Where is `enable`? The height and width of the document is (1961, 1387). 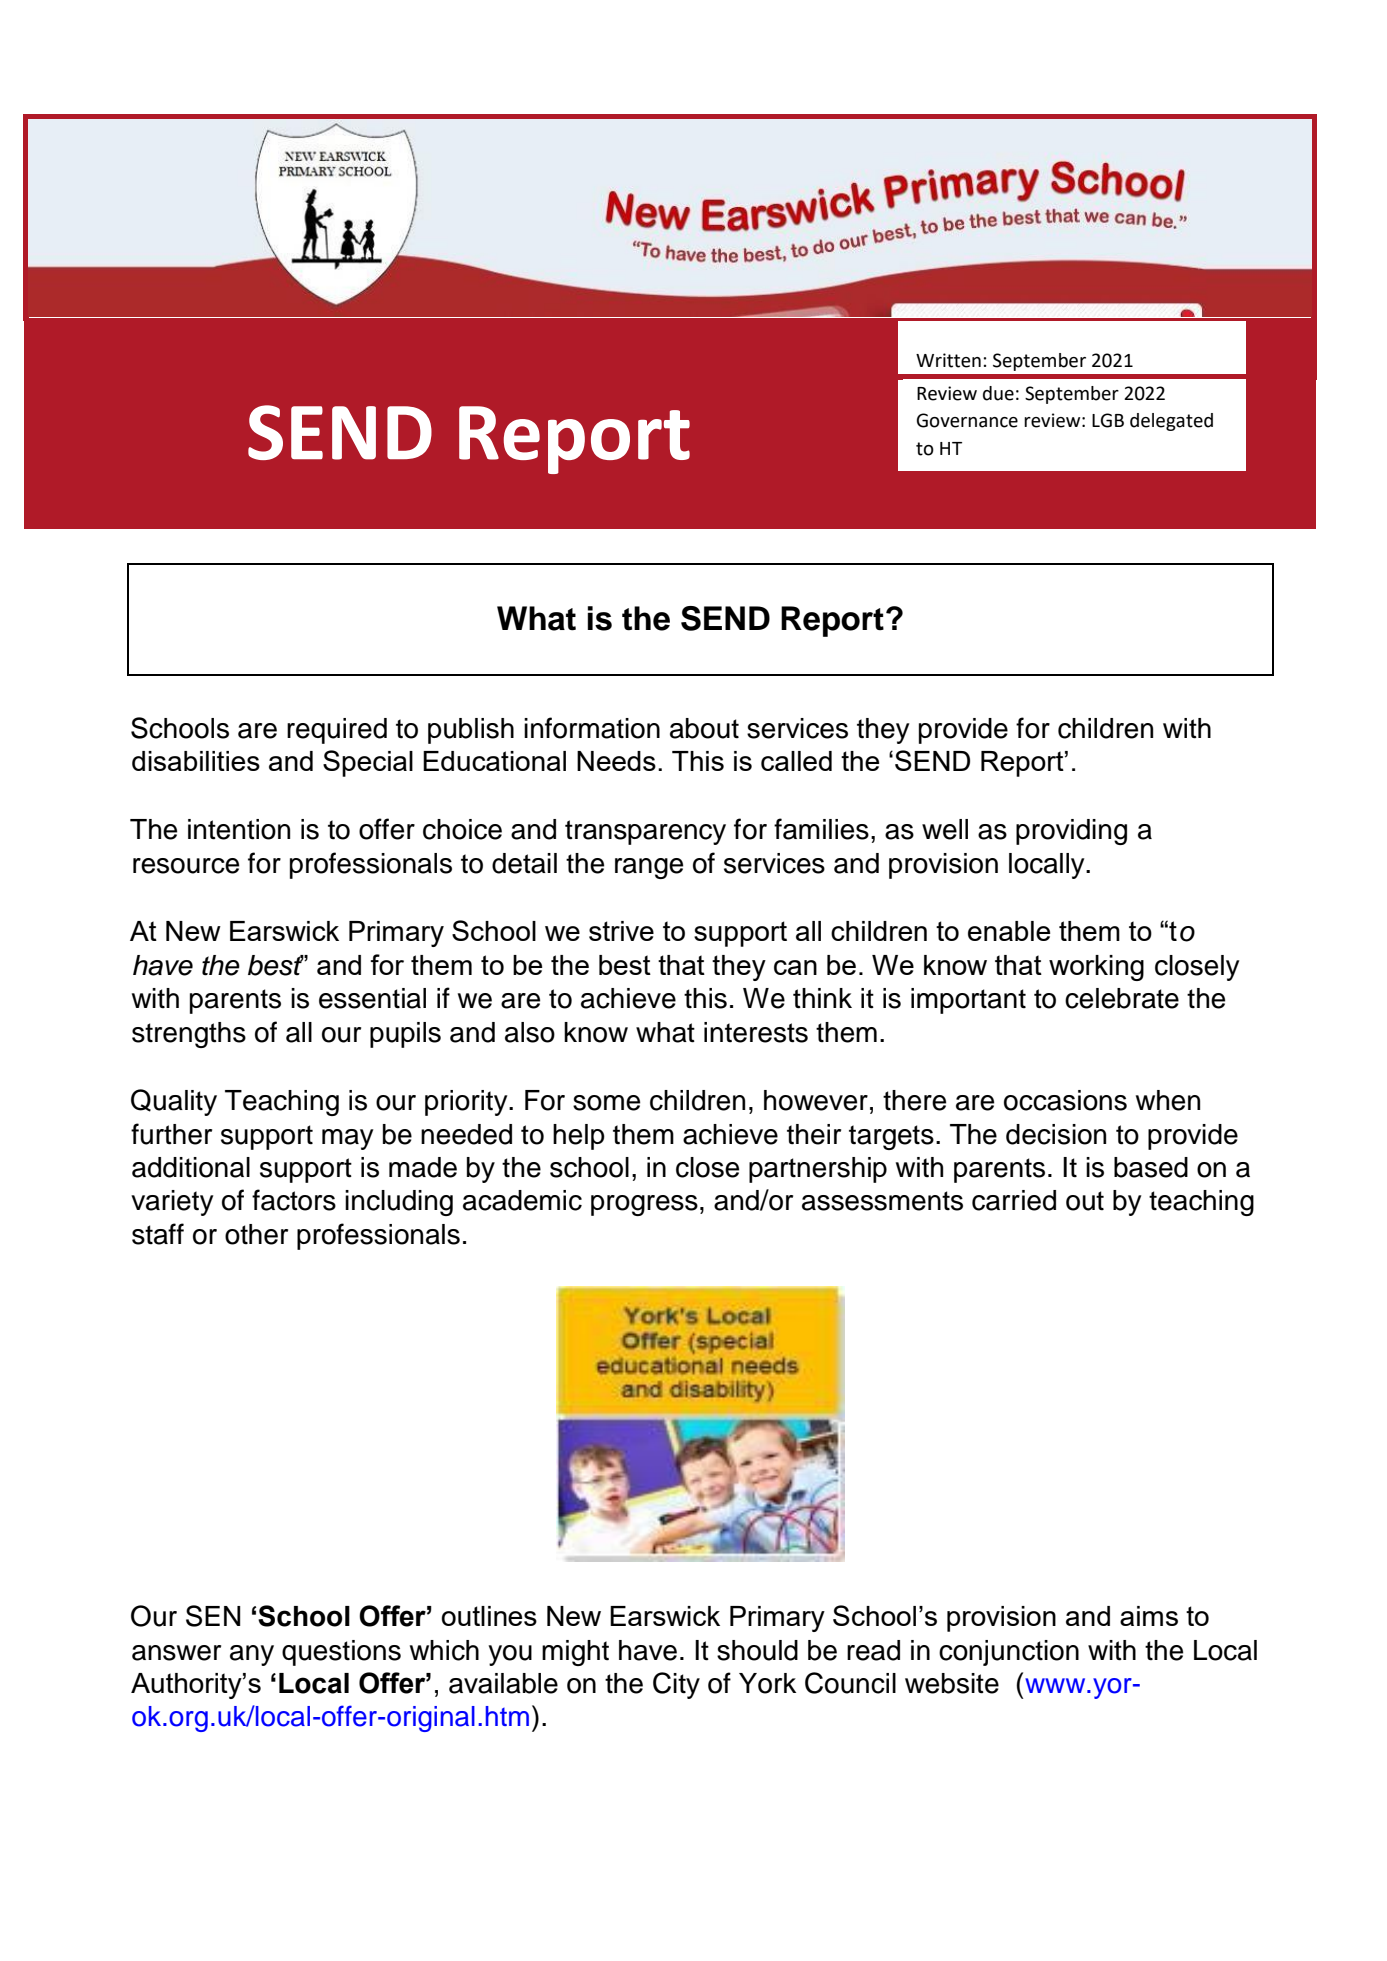 enable is located at coordinates (1009, 931).
